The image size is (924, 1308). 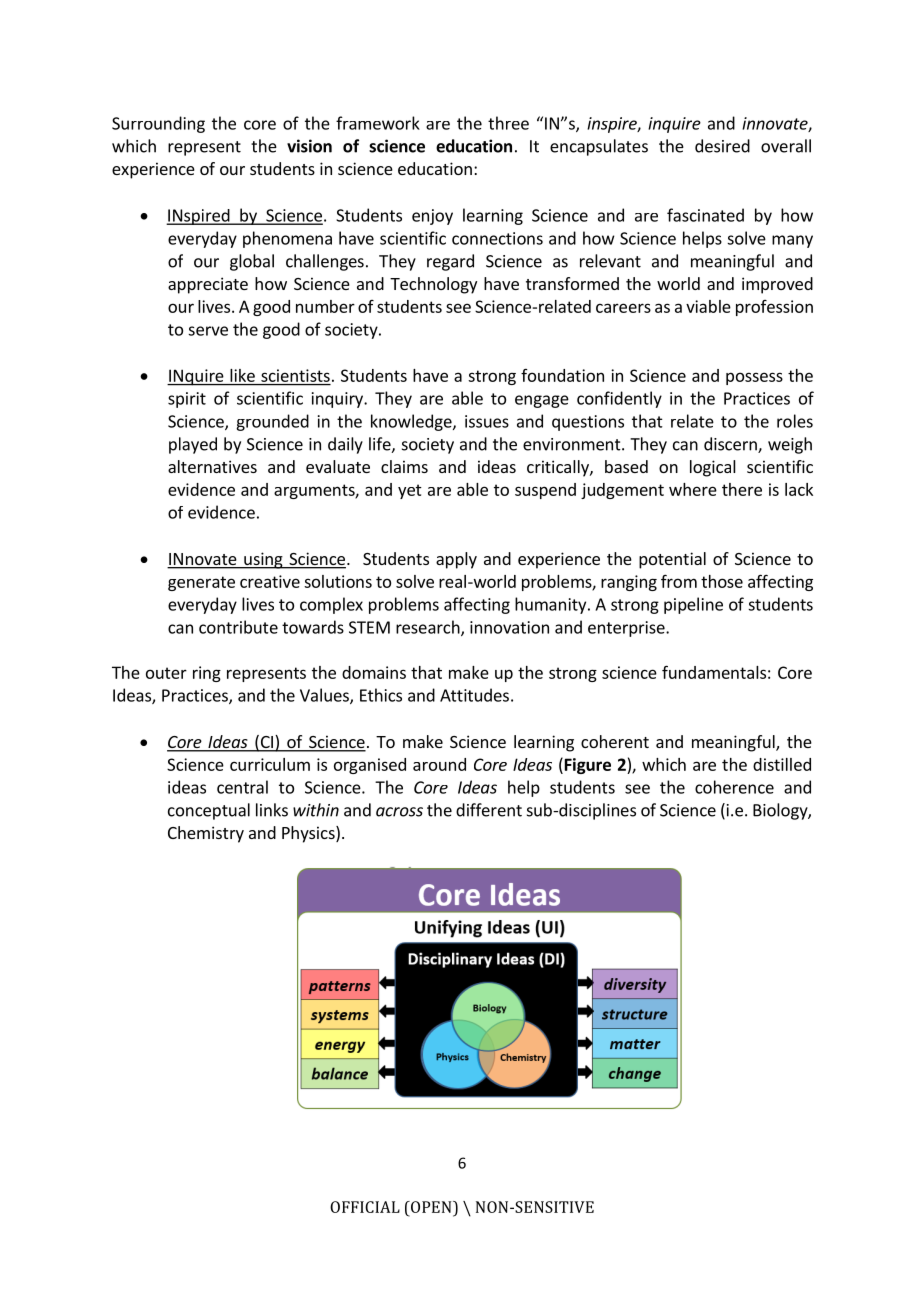 I want to click on different, so click(x=489, y=810).
